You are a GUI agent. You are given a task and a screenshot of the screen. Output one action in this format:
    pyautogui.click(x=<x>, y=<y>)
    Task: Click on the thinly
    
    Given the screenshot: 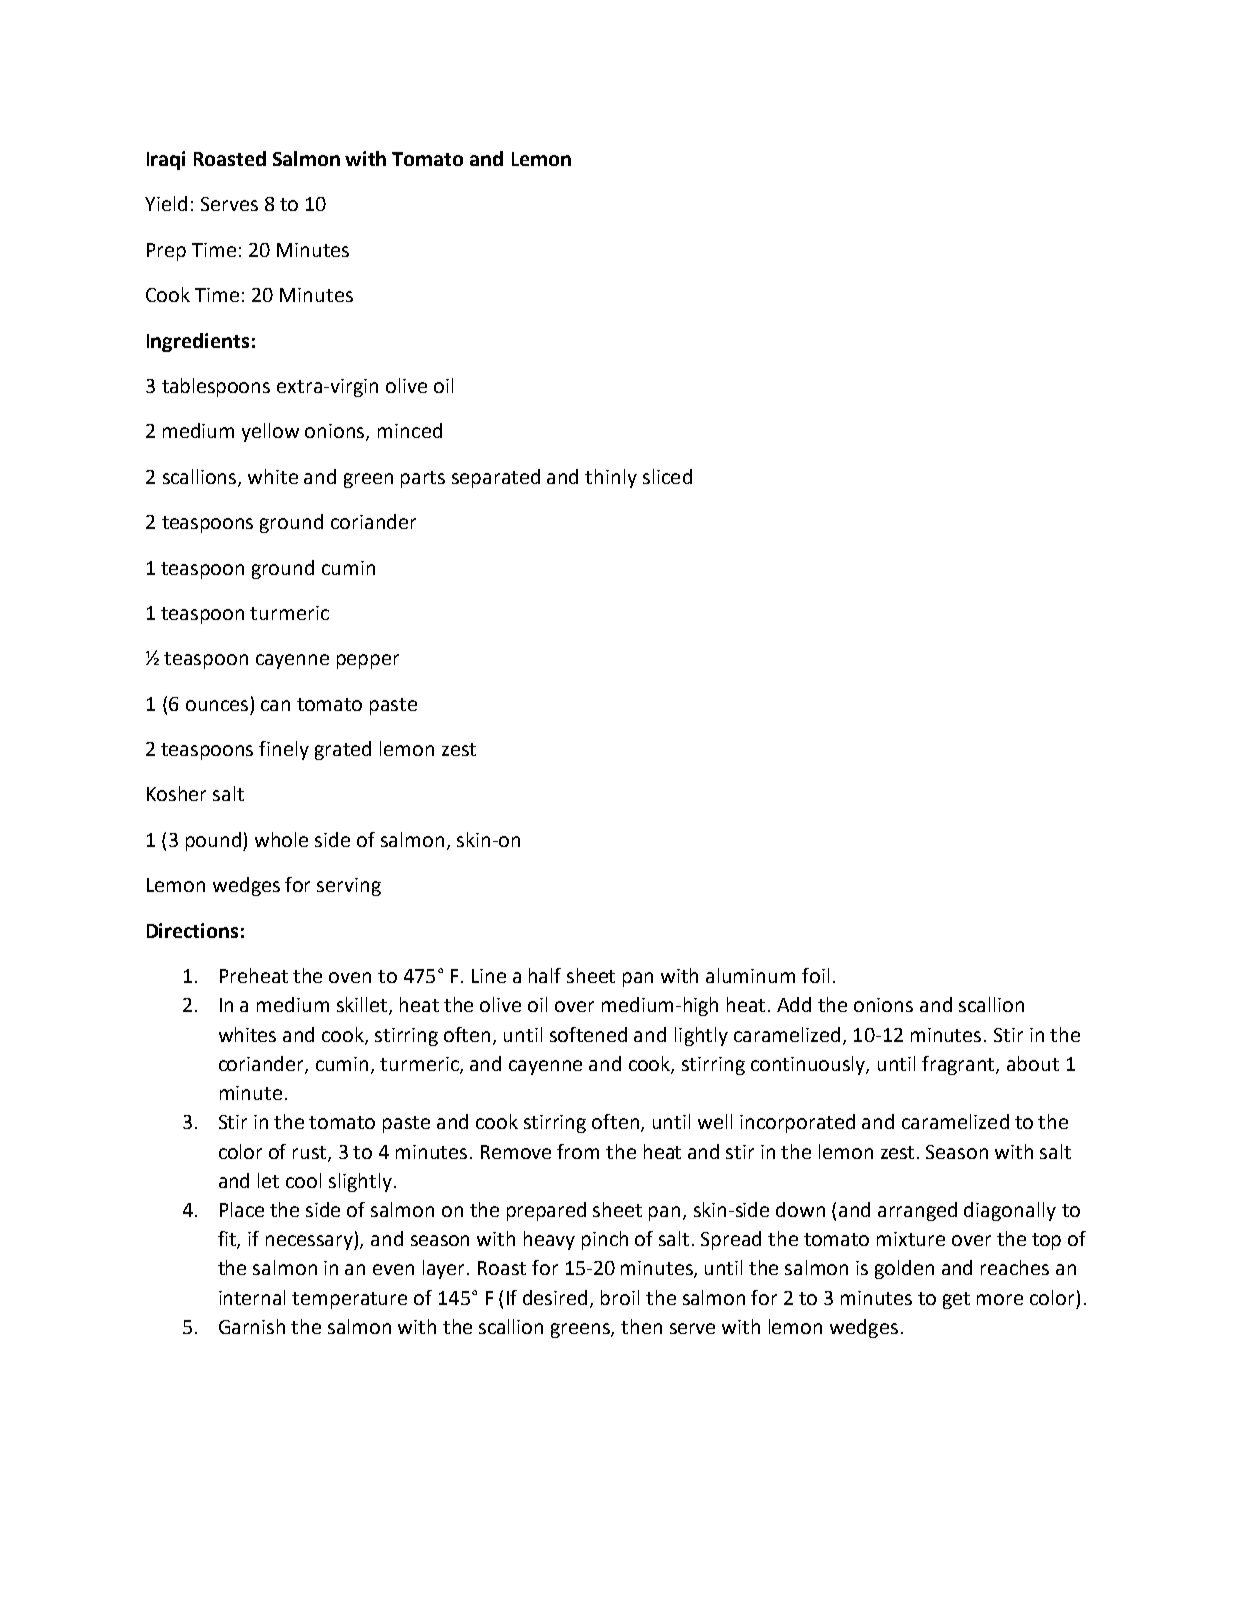 What is the action you would take?
    pyautogui.click(x=611, y=478)
